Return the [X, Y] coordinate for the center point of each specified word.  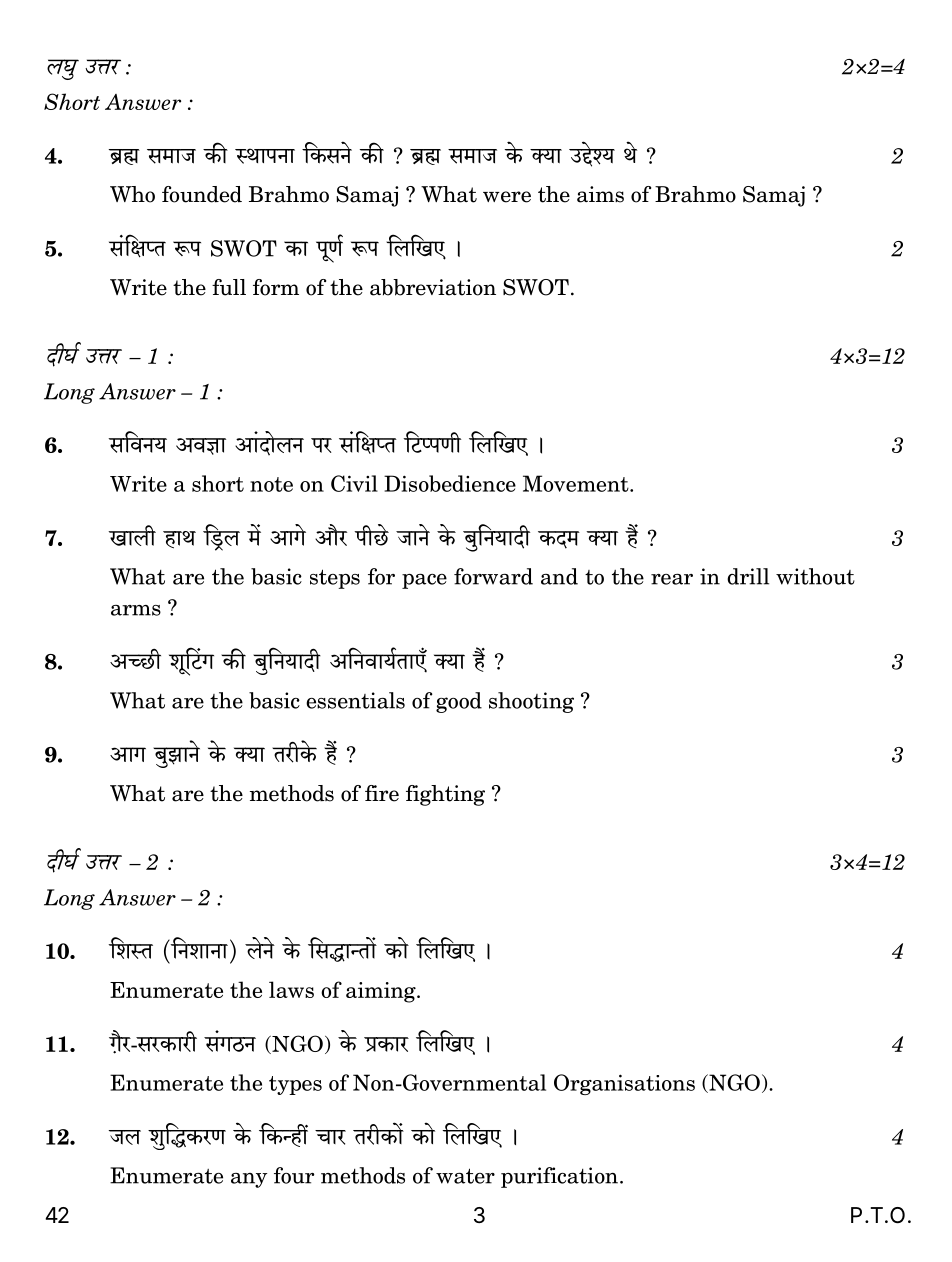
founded [202, 194]
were [507, 197]
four [294, 1175]
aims [600, 194]
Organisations [624, 1084]
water [465, 1176]
